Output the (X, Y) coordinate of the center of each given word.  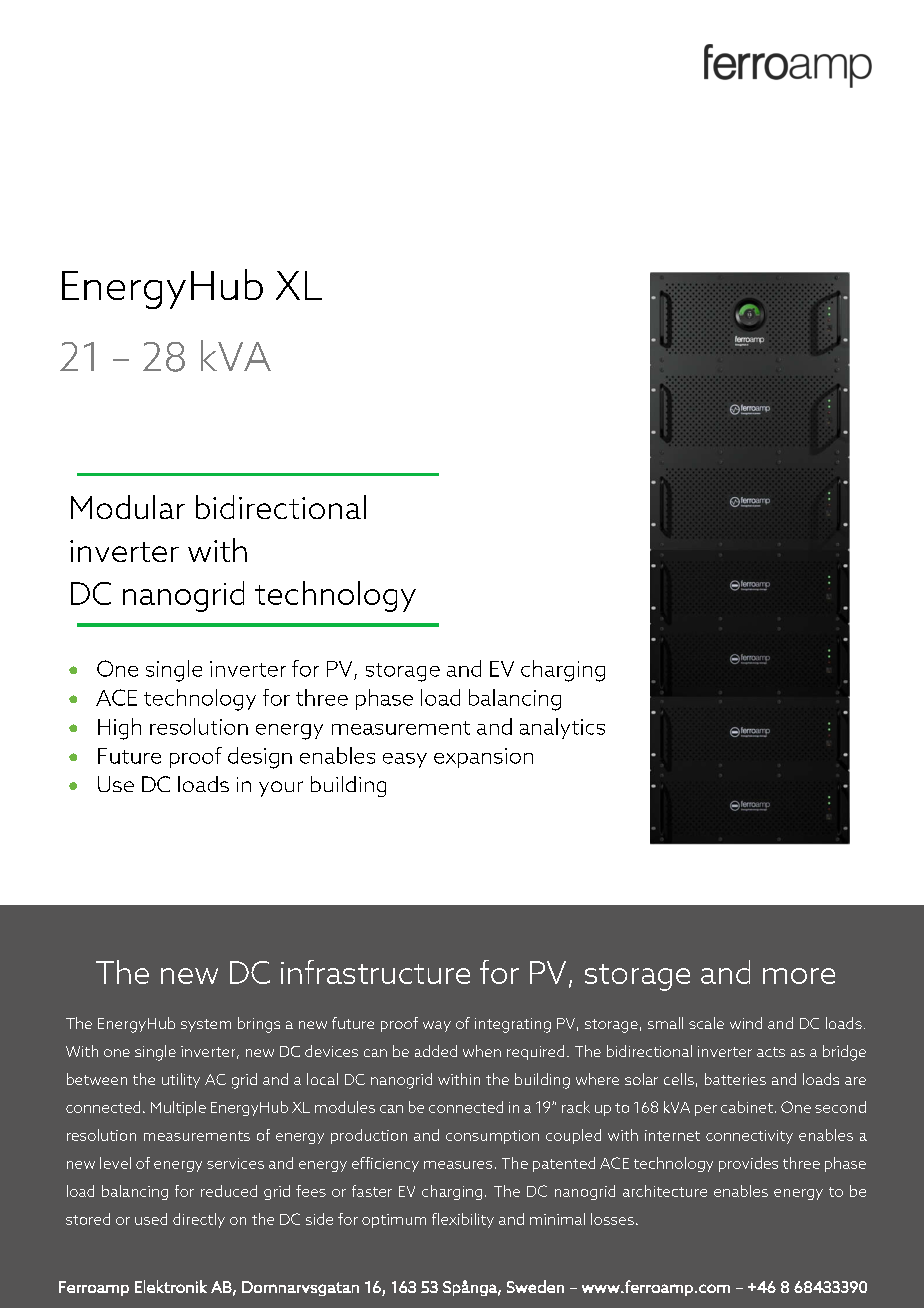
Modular (128, 507)
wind (746, 1023)
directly (199, 1220)
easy (405, 760)
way (437, 1026)
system (206, 1025)
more (799, 976)
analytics (562, 728)
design (260, 758)
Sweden (535, 1286)
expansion (483, 758)
